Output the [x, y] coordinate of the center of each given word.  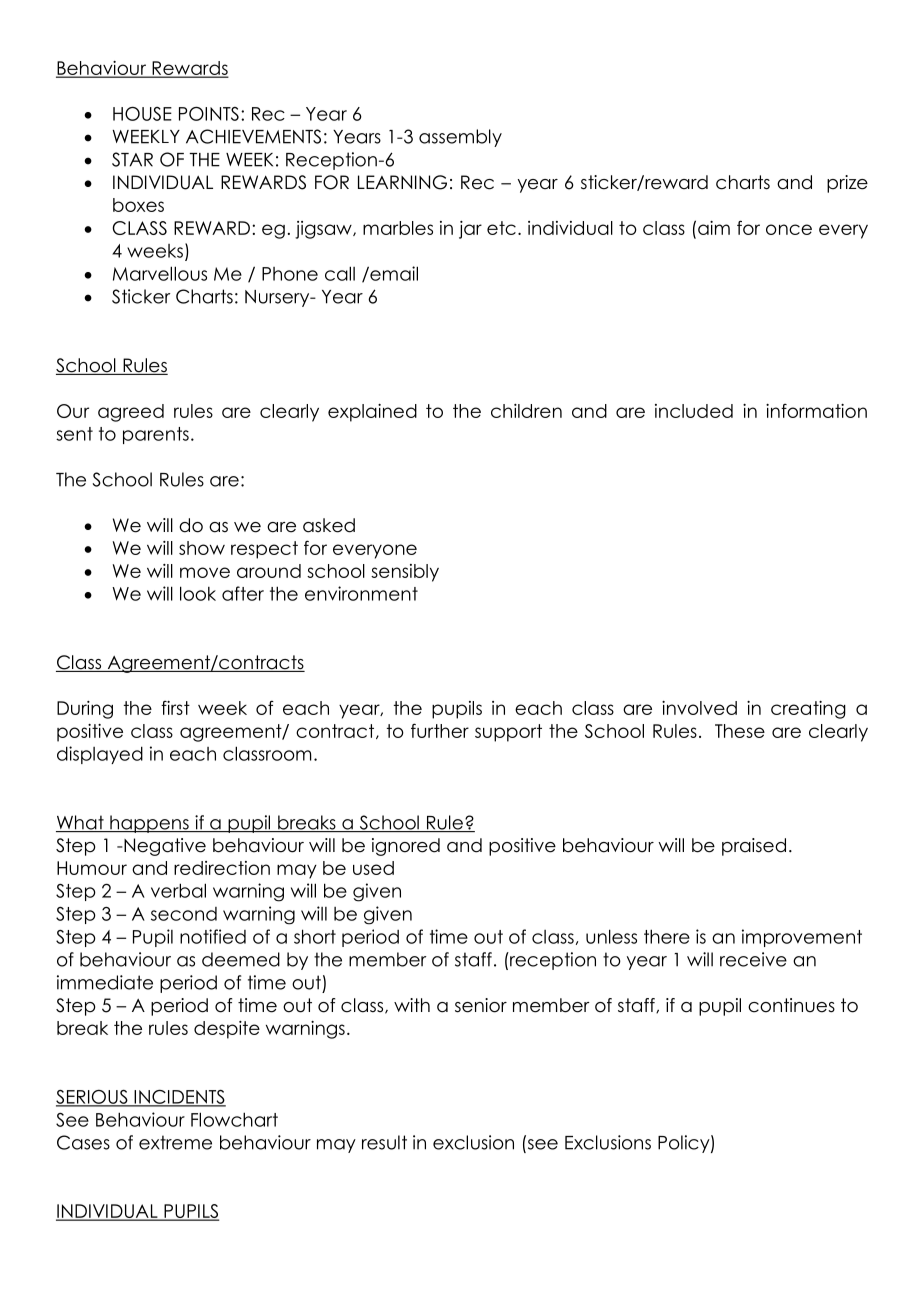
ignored [406, 847]
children [526, 411]
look [198, 593]
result [384, 1142]
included [694, 411]
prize [847, 184]
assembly [460, 138]
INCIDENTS [179, 1097]
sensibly [405, 573]
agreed [131, 413]
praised [754, 847]
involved [699, 708]
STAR [132, 159]
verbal [178, 890]
